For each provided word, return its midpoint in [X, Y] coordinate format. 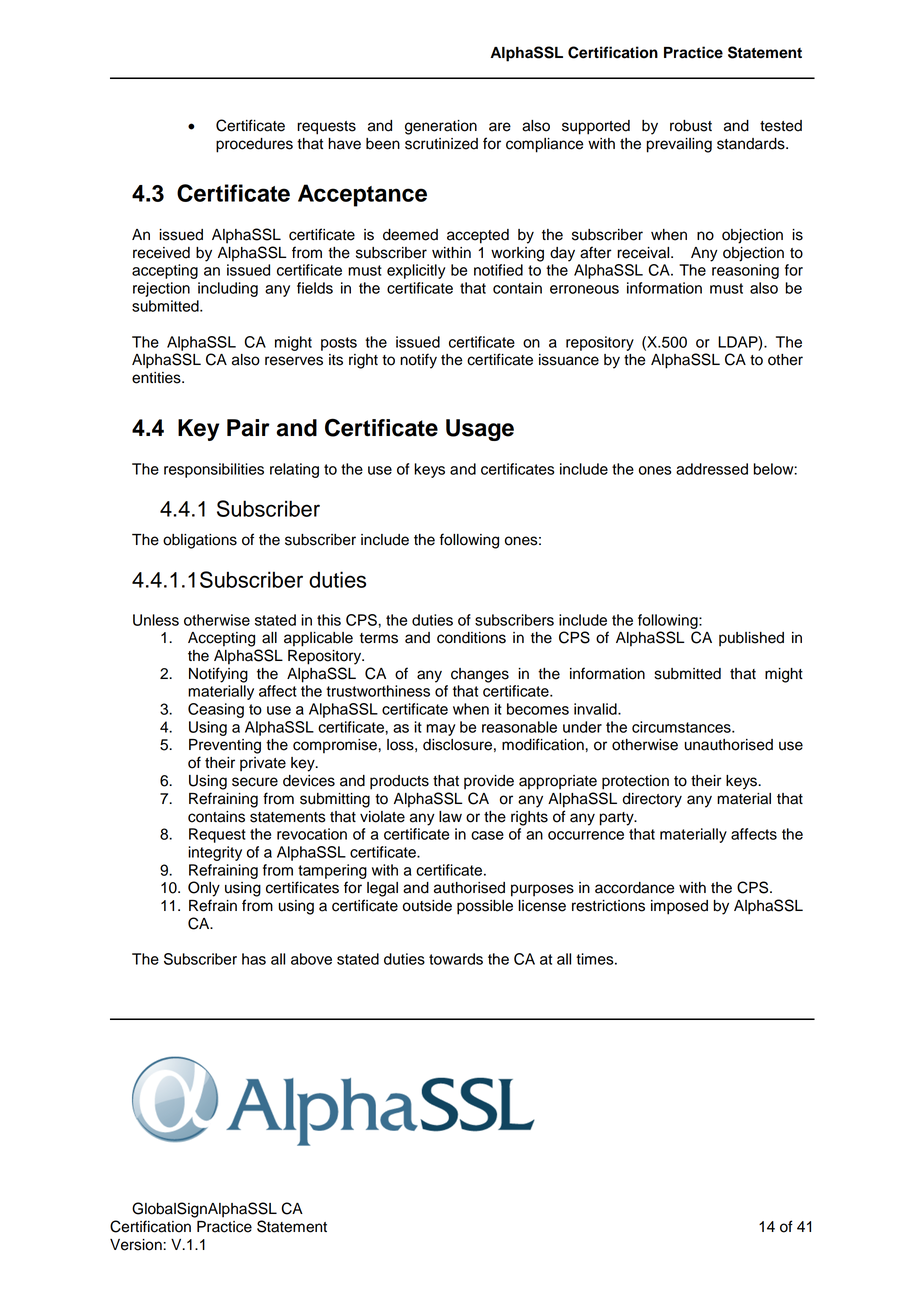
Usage [480, 430]
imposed [679, 907]
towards [456, 959]
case [487, 835]
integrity [215, 853]
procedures [254, 145]
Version [137, 1245]
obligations [200, 541]
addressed [712, 469]
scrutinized [441, 144]
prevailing [679, 145]
